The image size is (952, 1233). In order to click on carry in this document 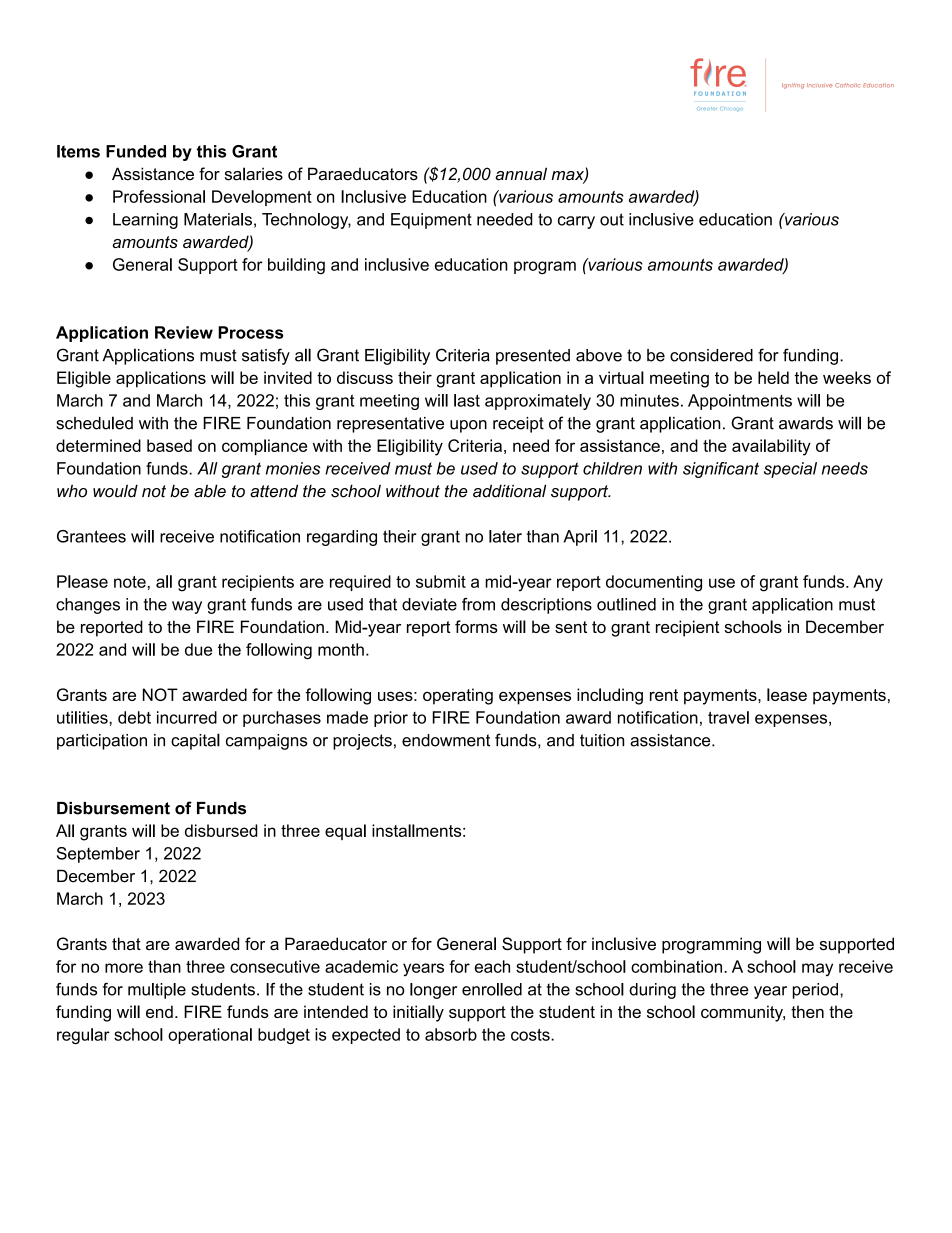, I will do `click(576, 222)`.
